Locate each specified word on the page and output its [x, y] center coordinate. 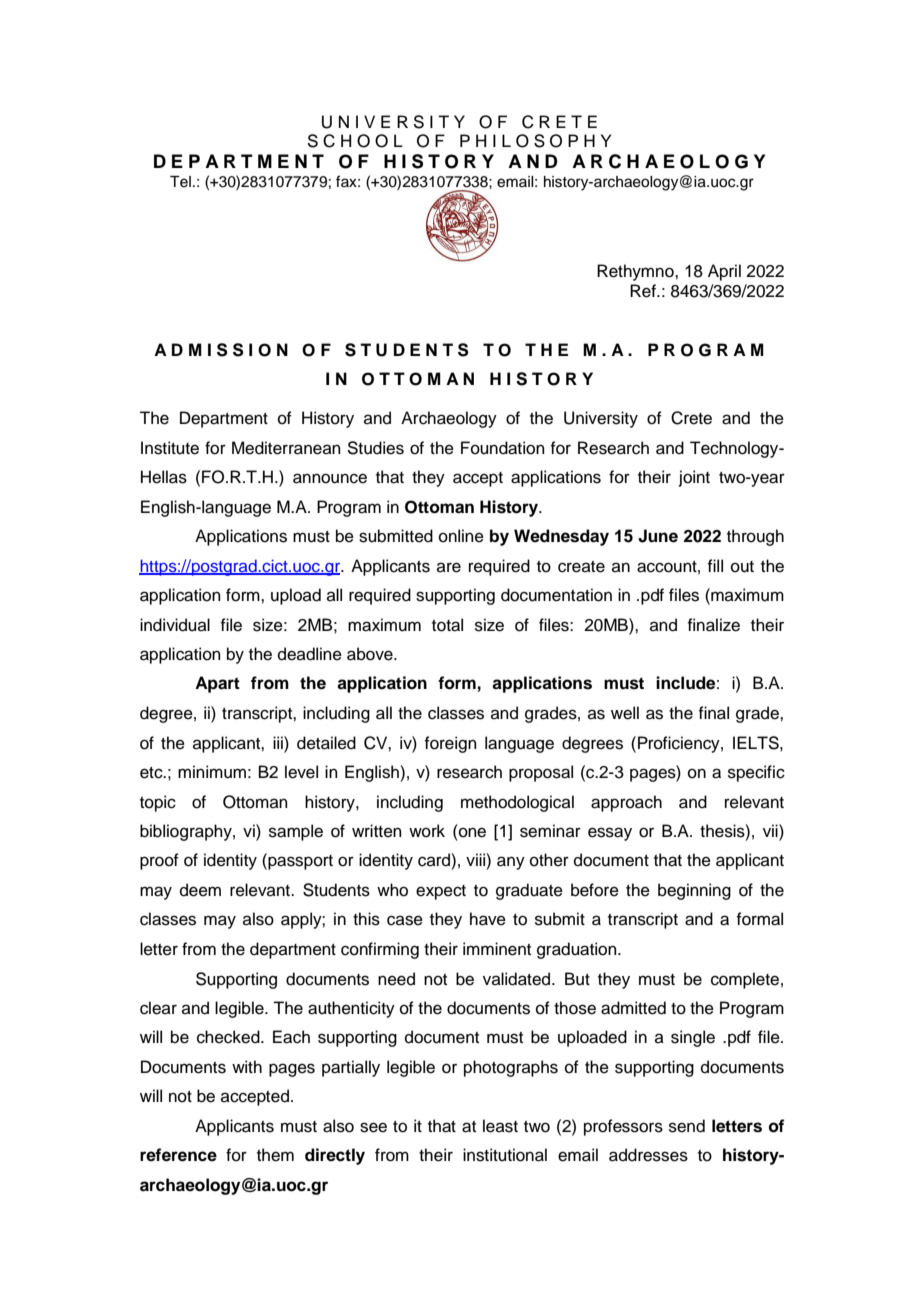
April [724, 272]
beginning [694, 891]
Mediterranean [286, 448]
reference [178, 1155]
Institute [170, 448]
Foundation [503, 448]
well [625, 713]
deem [200, 890]
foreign [450, 744]
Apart [217, 684]
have [488, 919]
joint [694, 478]
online [461, 536]
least [500, 1126]
